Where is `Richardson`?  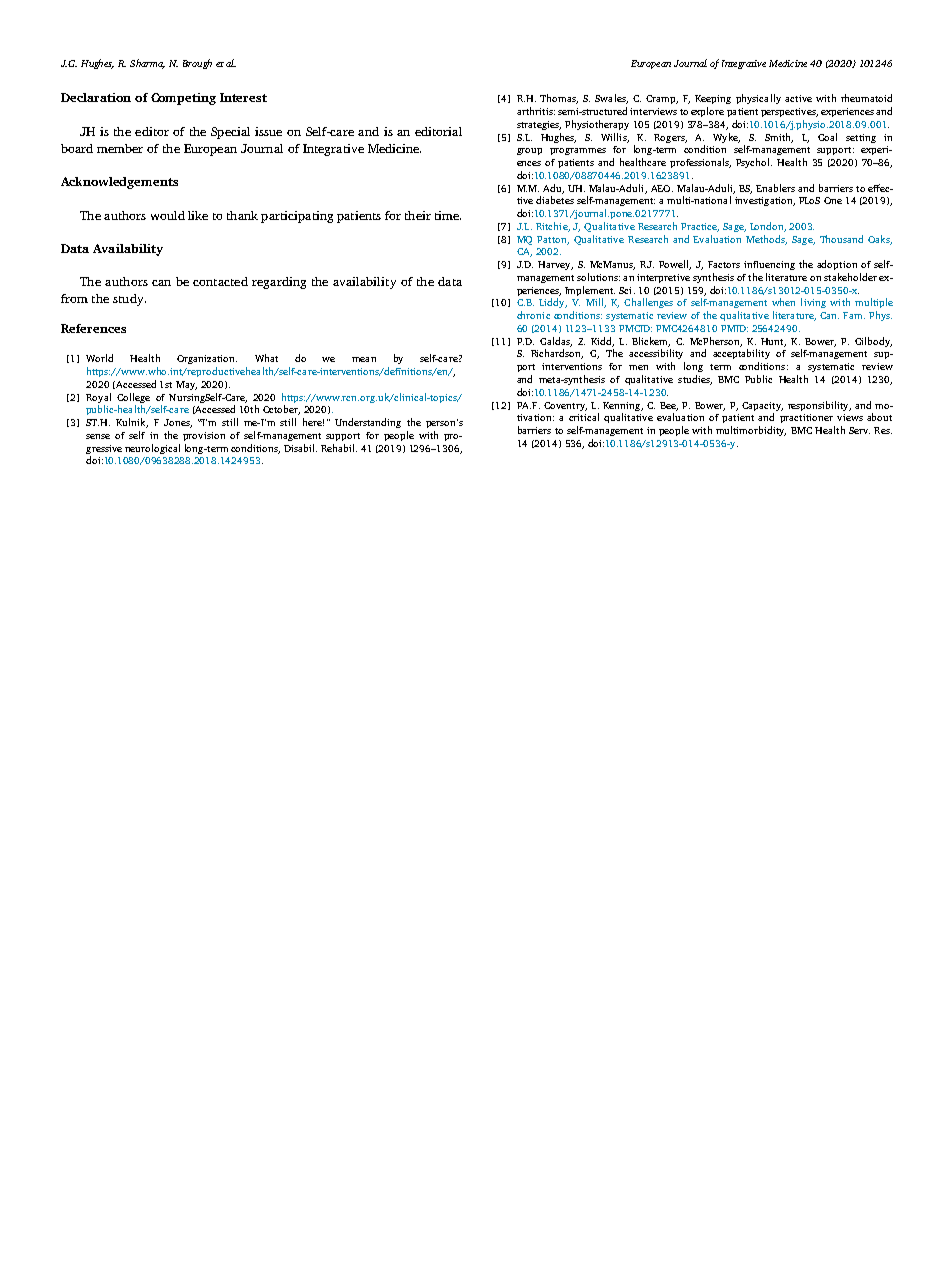 Richardson is located at coordinates (557, 354).
